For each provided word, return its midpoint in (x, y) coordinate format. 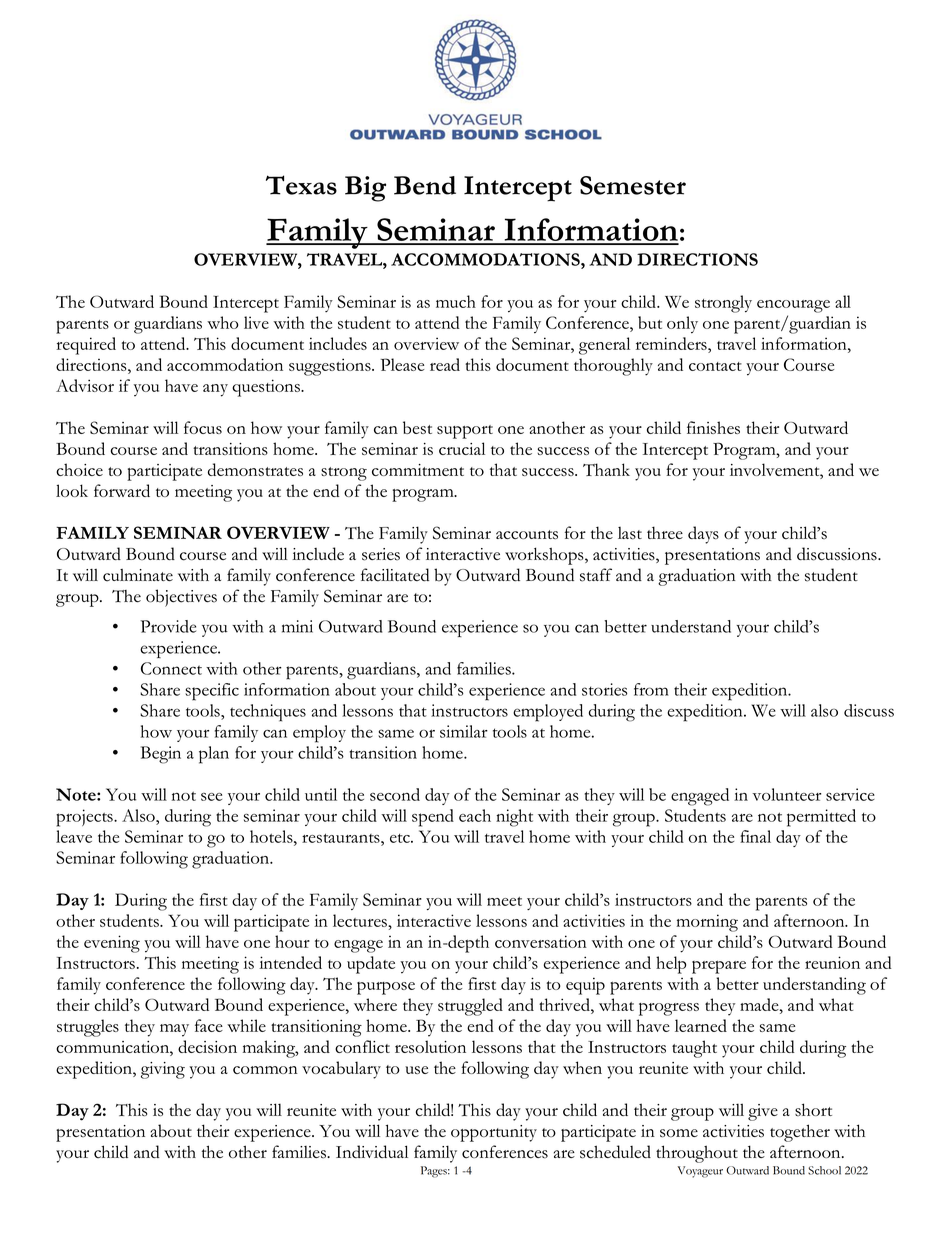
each (475, 815)
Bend (425, 185)
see (211, 797)
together (800, 1133)
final (755, 836)
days (703, 535)
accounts (527, 534)
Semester (633, 185)
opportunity (494, 1133)
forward (122, 490)
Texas (301, 185)
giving (163, 1070)
